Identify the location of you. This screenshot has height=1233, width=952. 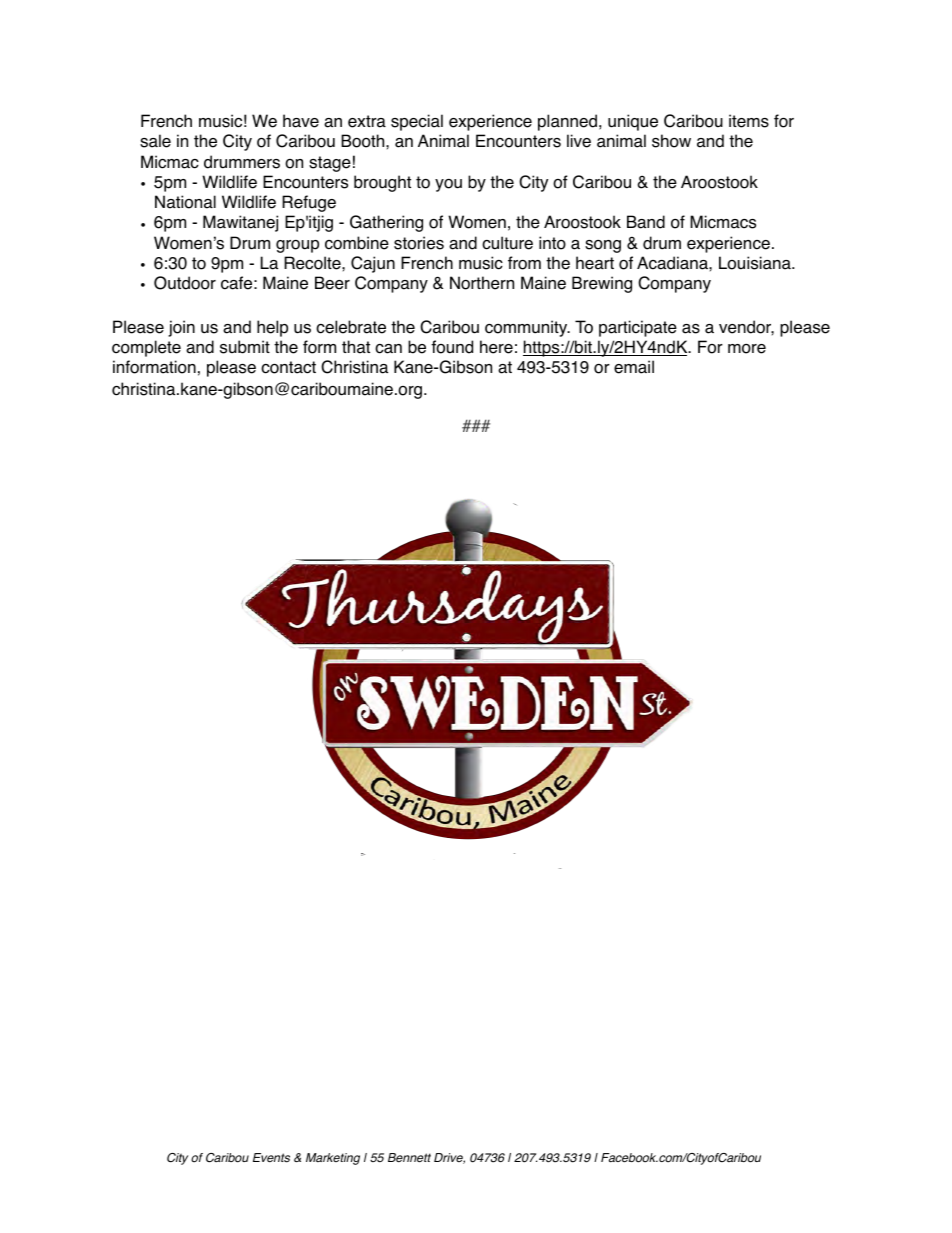
(448, 185).
